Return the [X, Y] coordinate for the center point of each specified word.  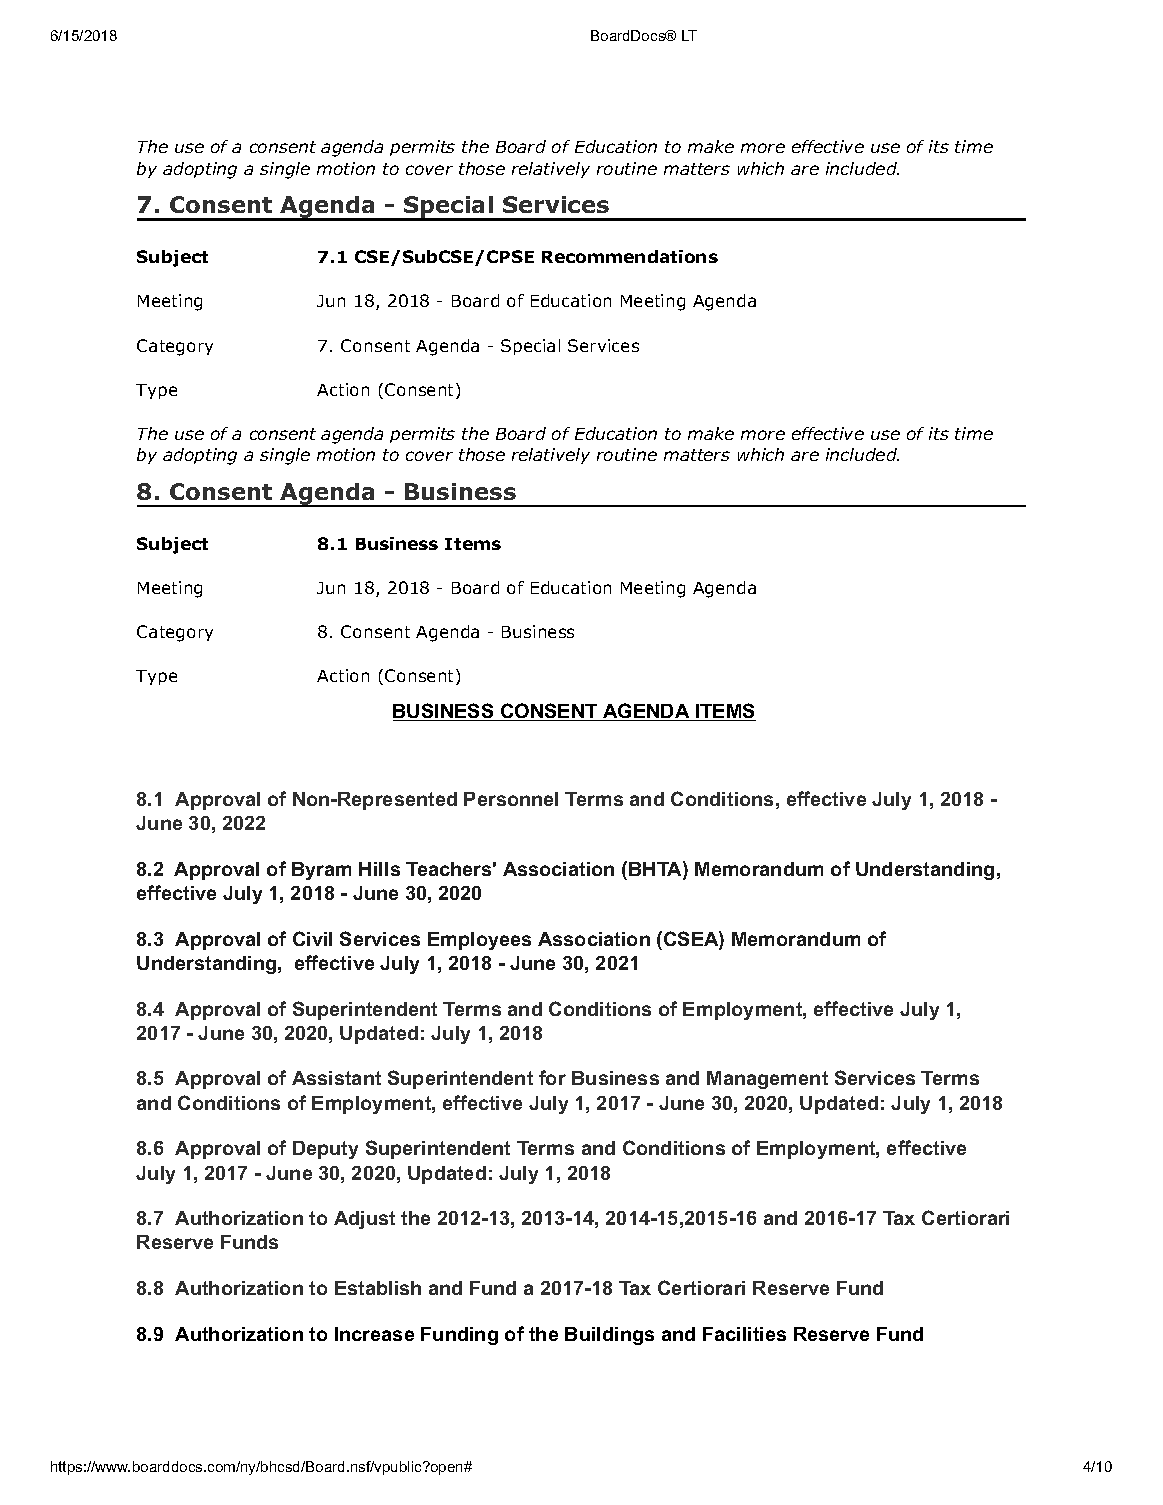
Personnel [511, 799]
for [552, 1077]
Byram [321, 871]
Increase [374, 1334]
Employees [479, 941]
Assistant [336, 1078]
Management [767, 1080]
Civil [312, 938]
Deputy [325, 1150]
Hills [379, 869]
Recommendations [630, 256]
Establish [378, 1288]
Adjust [364, 1220]
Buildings [609, 1336]
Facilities [744, 1334]
